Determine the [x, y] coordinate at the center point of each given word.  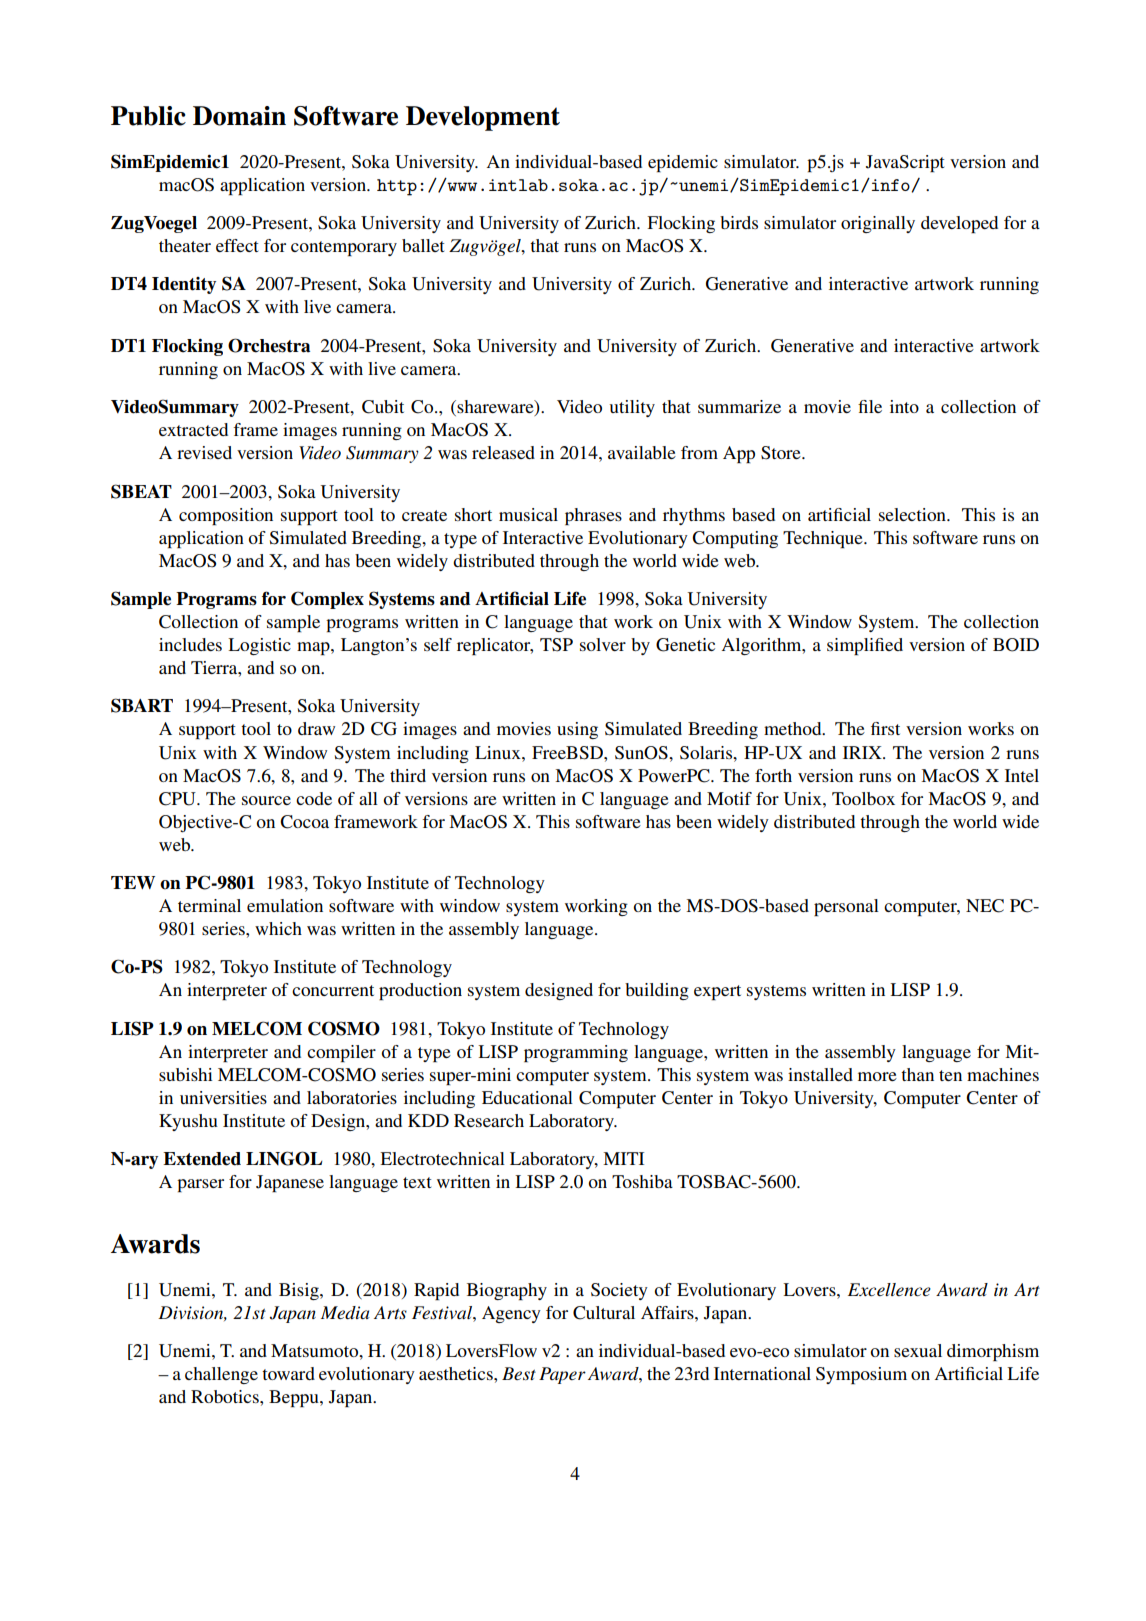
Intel [1022, 775]
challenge [221, 1375]
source [266, 800]
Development [483, 118]
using [577, 730]
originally [878, 224]
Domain [239, 116]
